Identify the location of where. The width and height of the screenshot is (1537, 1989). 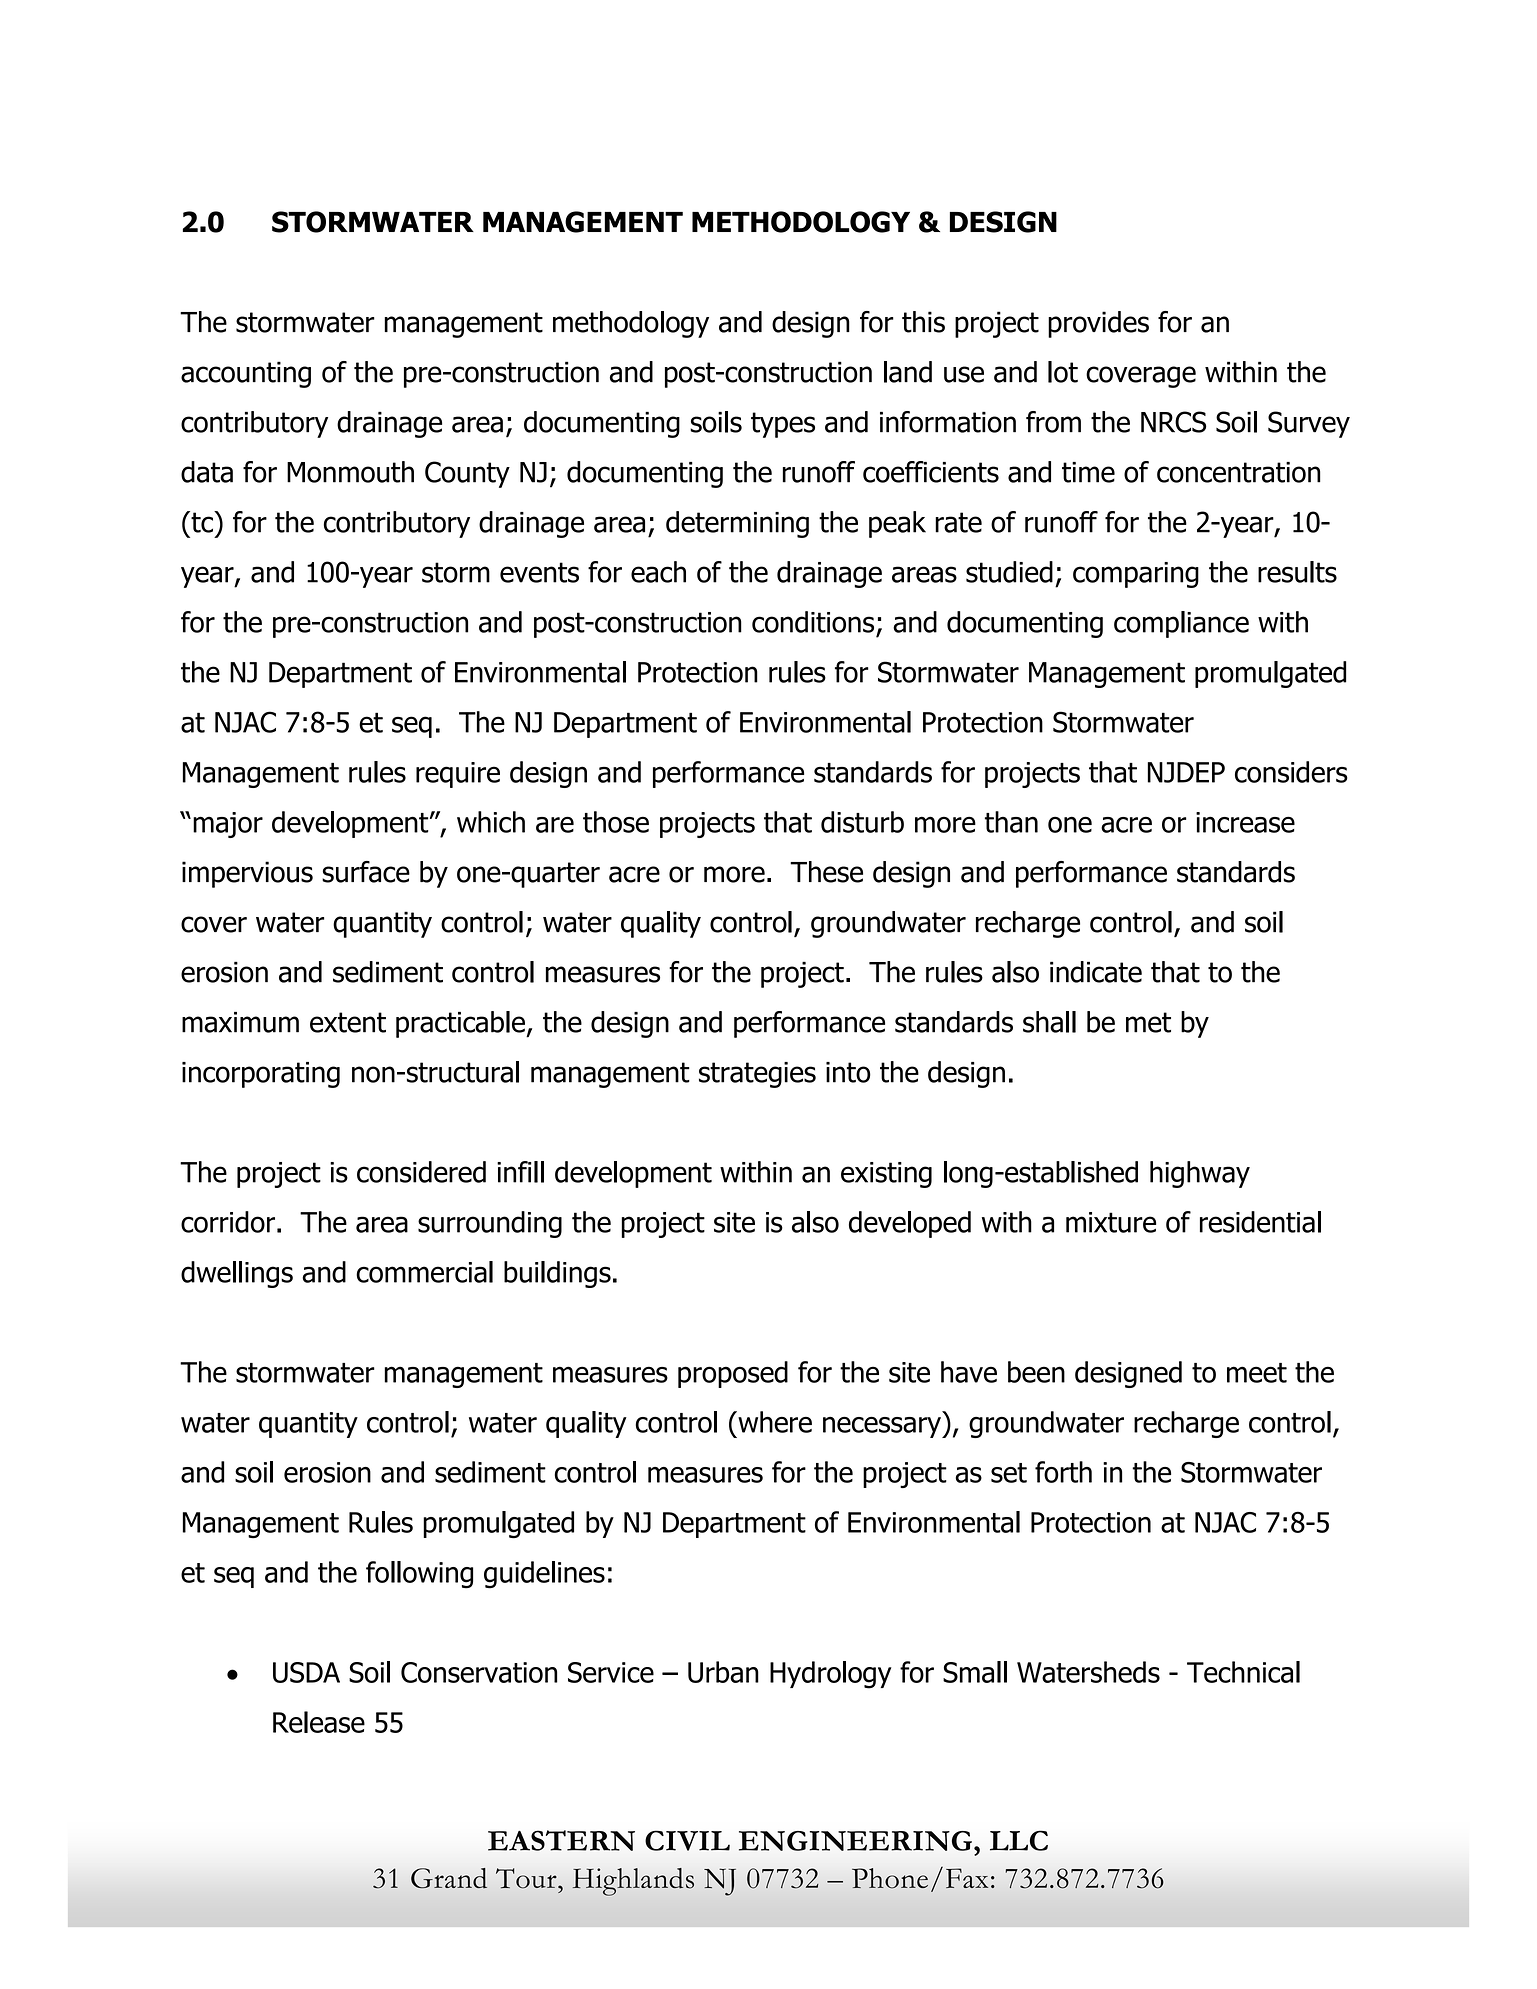
(774, 1422).
